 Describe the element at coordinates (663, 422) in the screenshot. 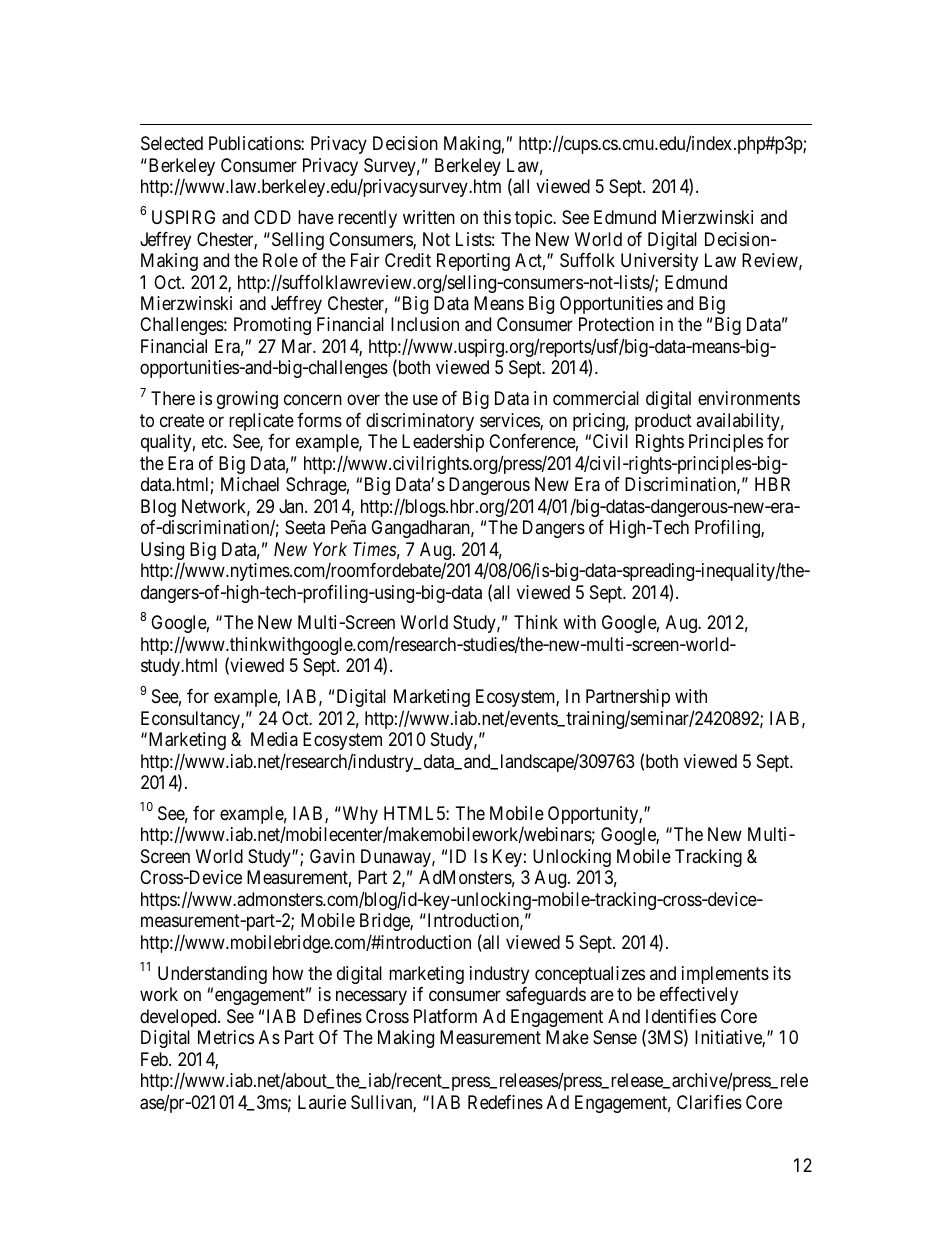

I see `product` at that location.
